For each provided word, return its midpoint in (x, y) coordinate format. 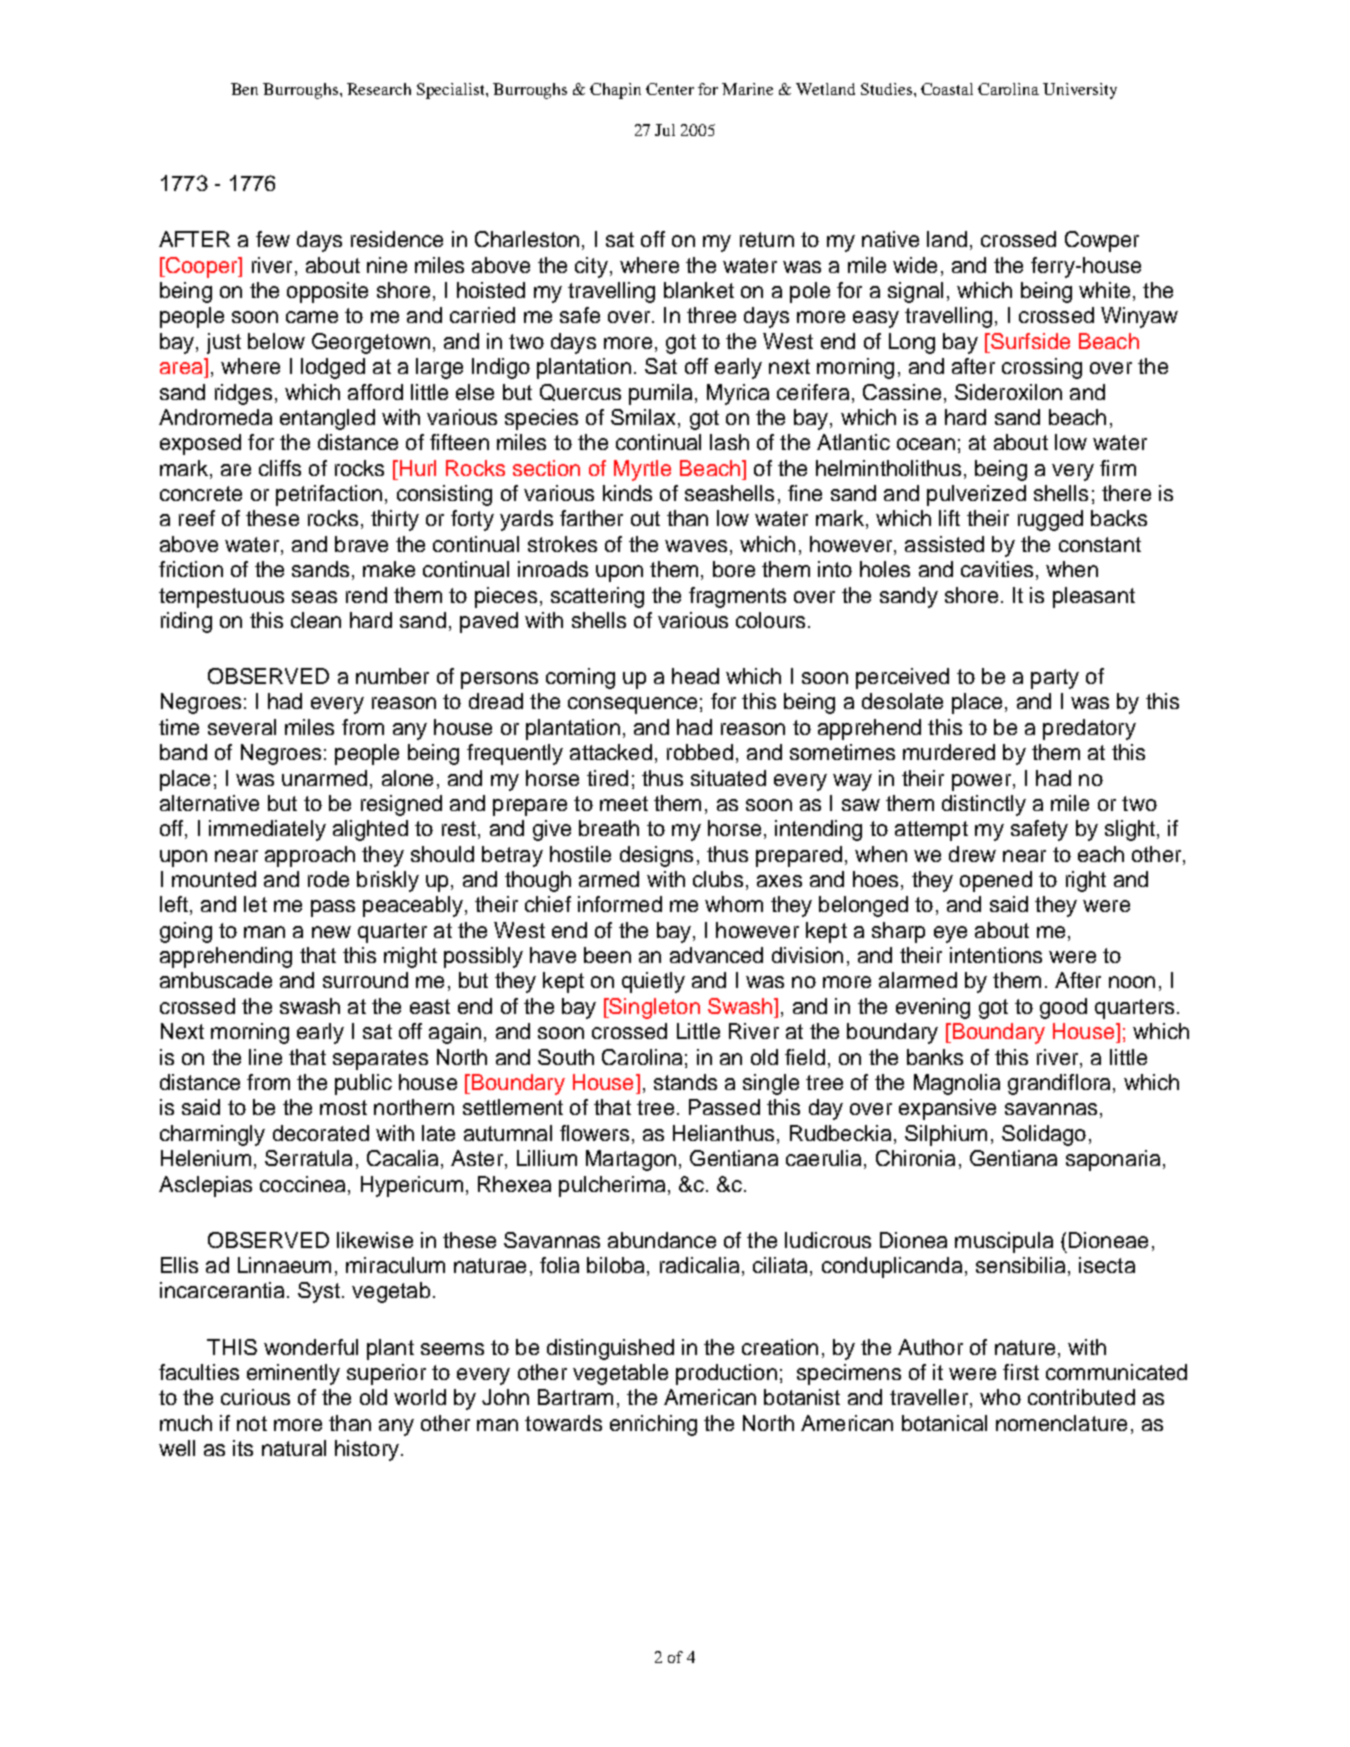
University (1080, 91)
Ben (244, 89)
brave (361, 544)
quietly (653, 982)
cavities (997, 569)
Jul (665, 130)
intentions (996, 955)
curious (255, 1397)
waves (696, 546)
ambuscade (216, 980)
